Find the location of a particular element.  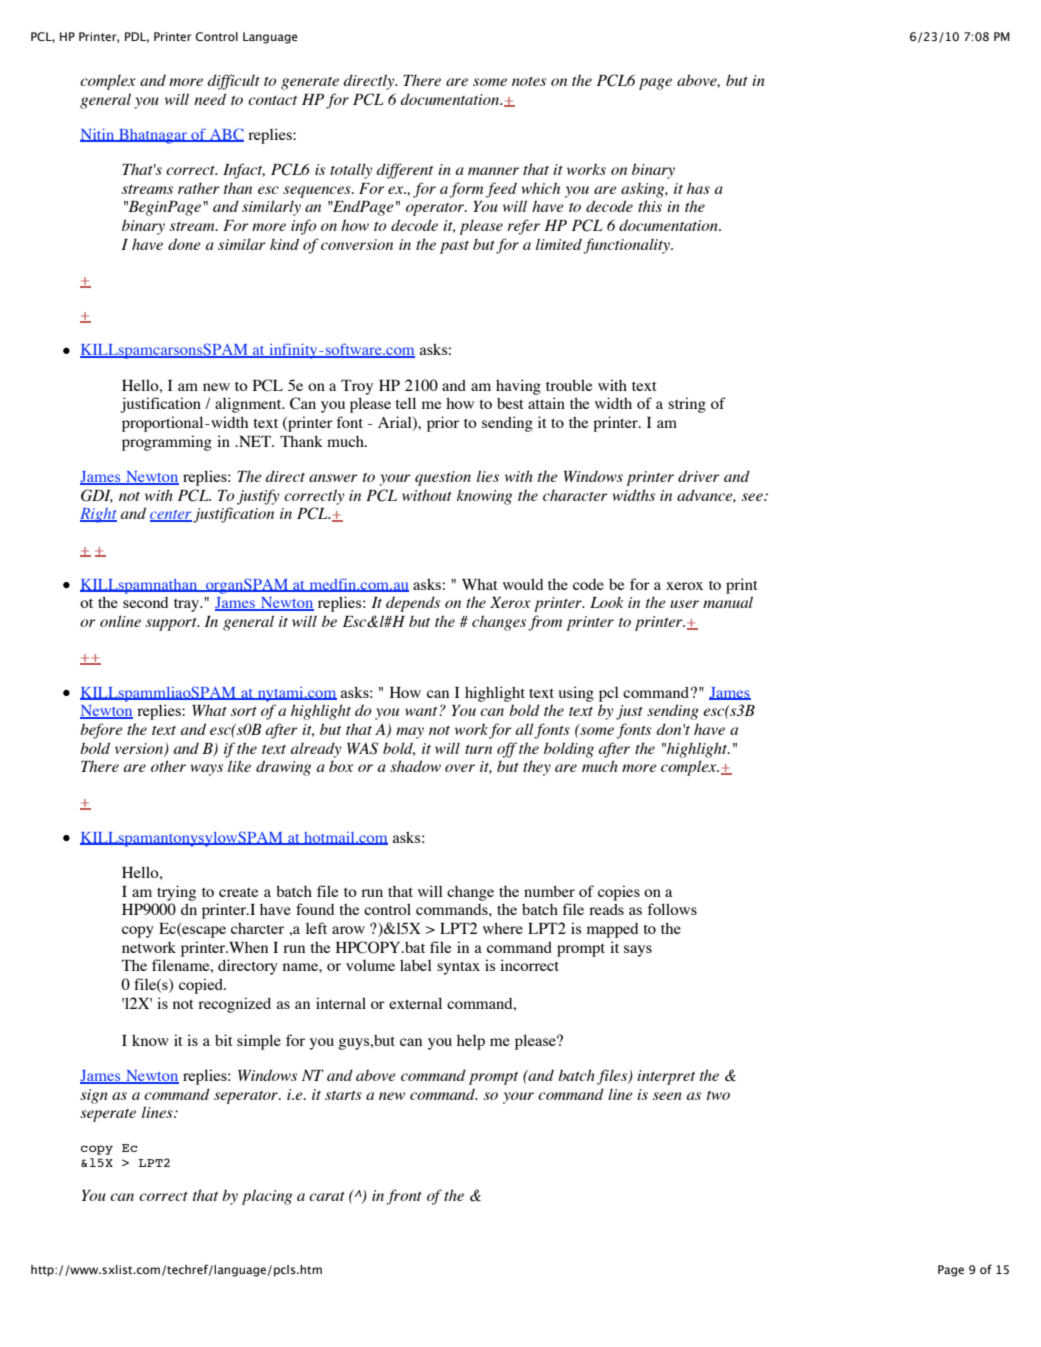

seperate is located at coordinates (108, 1115).
